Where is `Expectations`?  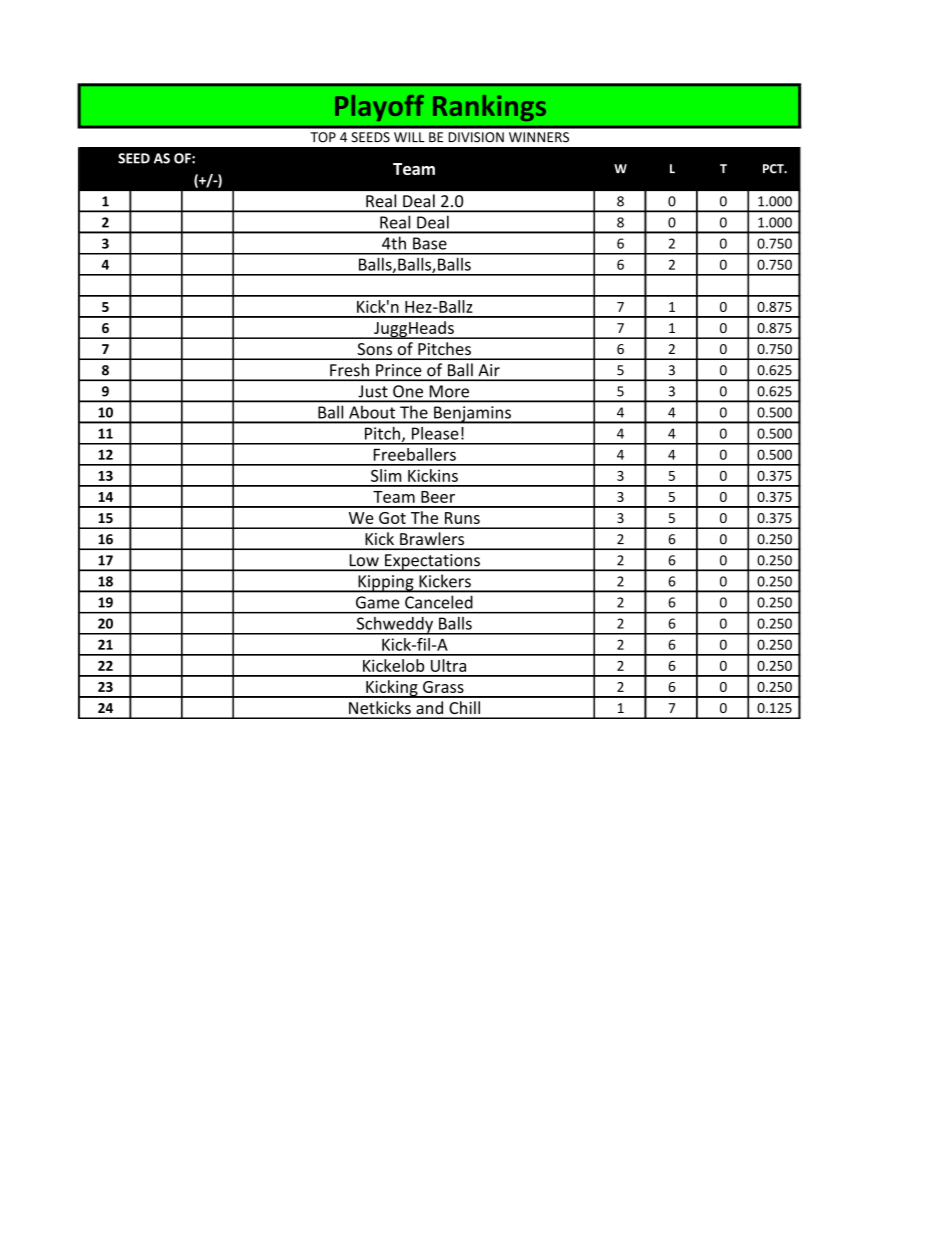 Expectations is located at coordinates (432, 562).
